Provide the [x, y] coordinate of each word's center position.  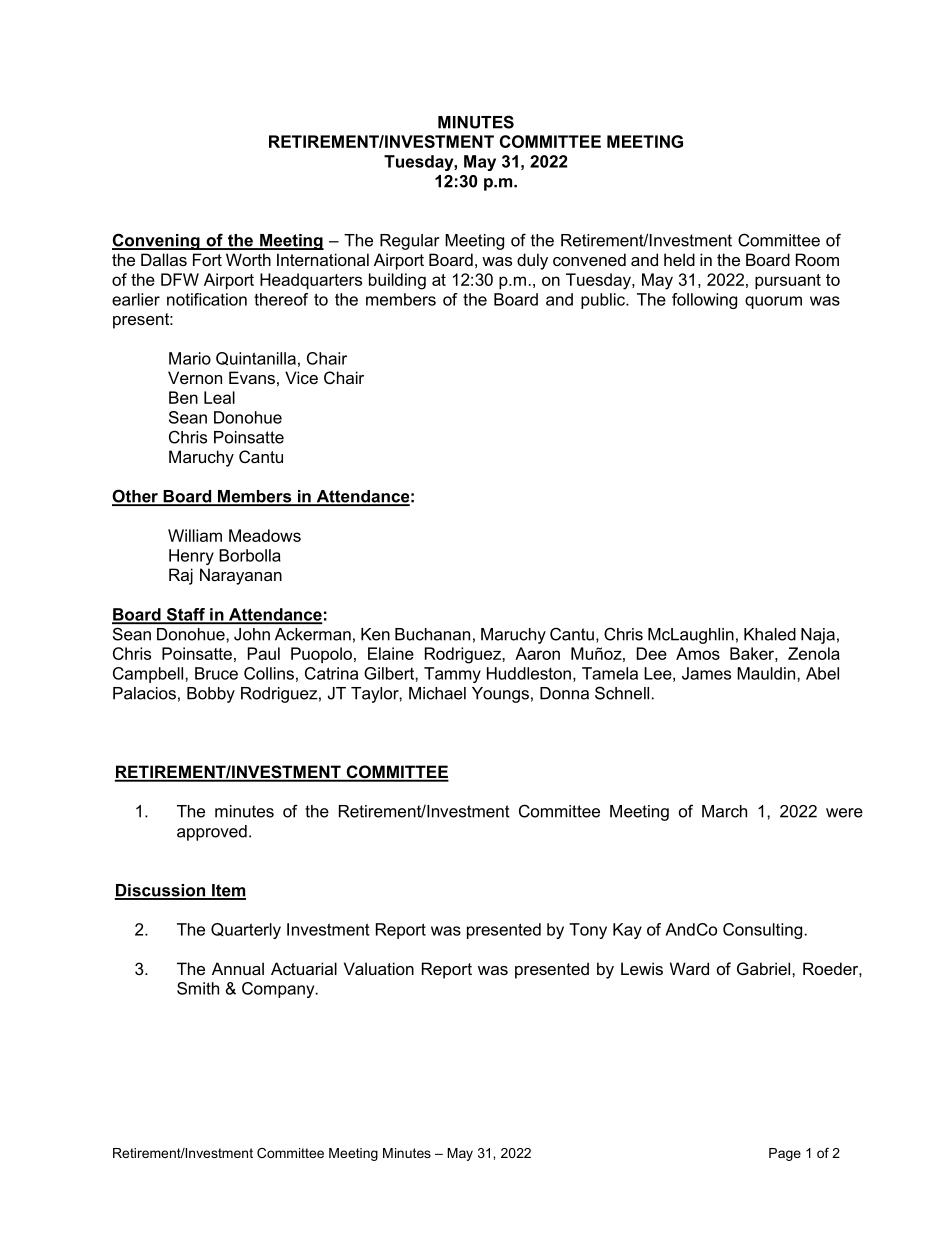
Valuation [379, 968]
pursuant [788, 281]
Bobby [211, 695]
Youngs [500, 695]
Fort [207, 259]
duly [532, 261]
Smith [198, 988]
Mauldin [767, 673]
